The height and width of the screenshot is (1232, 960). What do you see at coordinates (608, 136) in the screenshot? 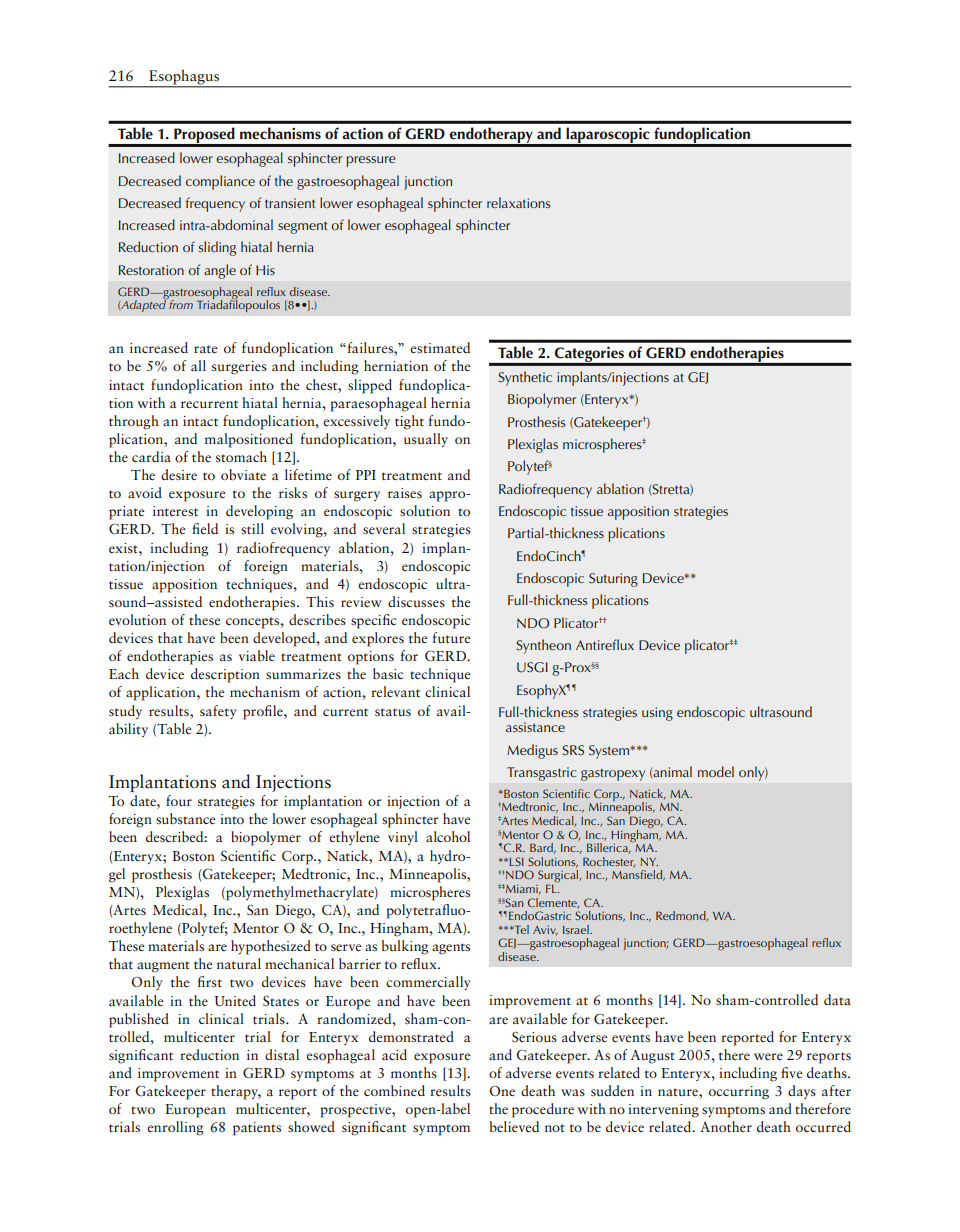
I see `laparoscopic` at bounding box center [608, 136].
